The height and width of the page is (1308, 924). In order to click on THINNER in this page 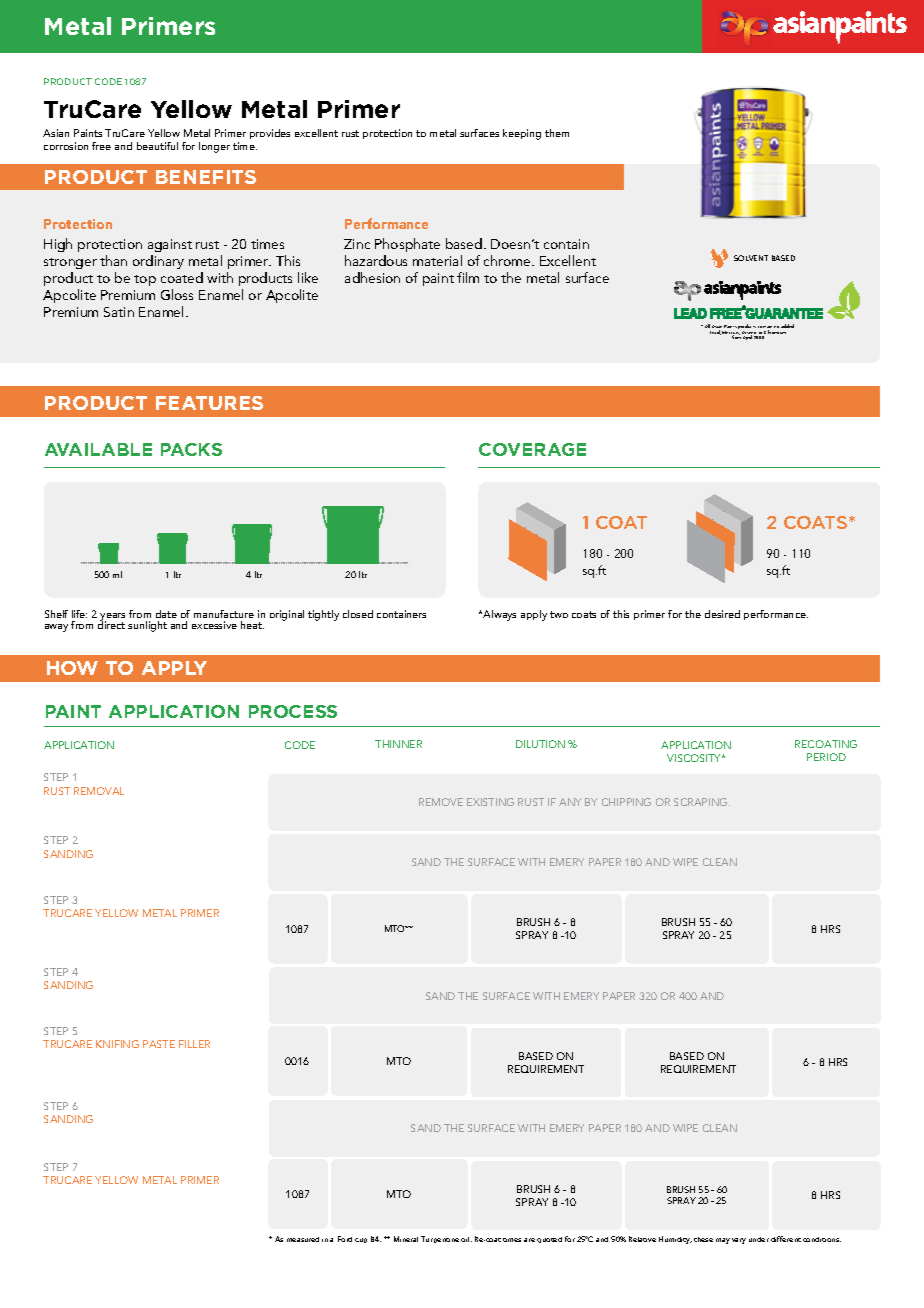, I will do `click(398, 744)`.
